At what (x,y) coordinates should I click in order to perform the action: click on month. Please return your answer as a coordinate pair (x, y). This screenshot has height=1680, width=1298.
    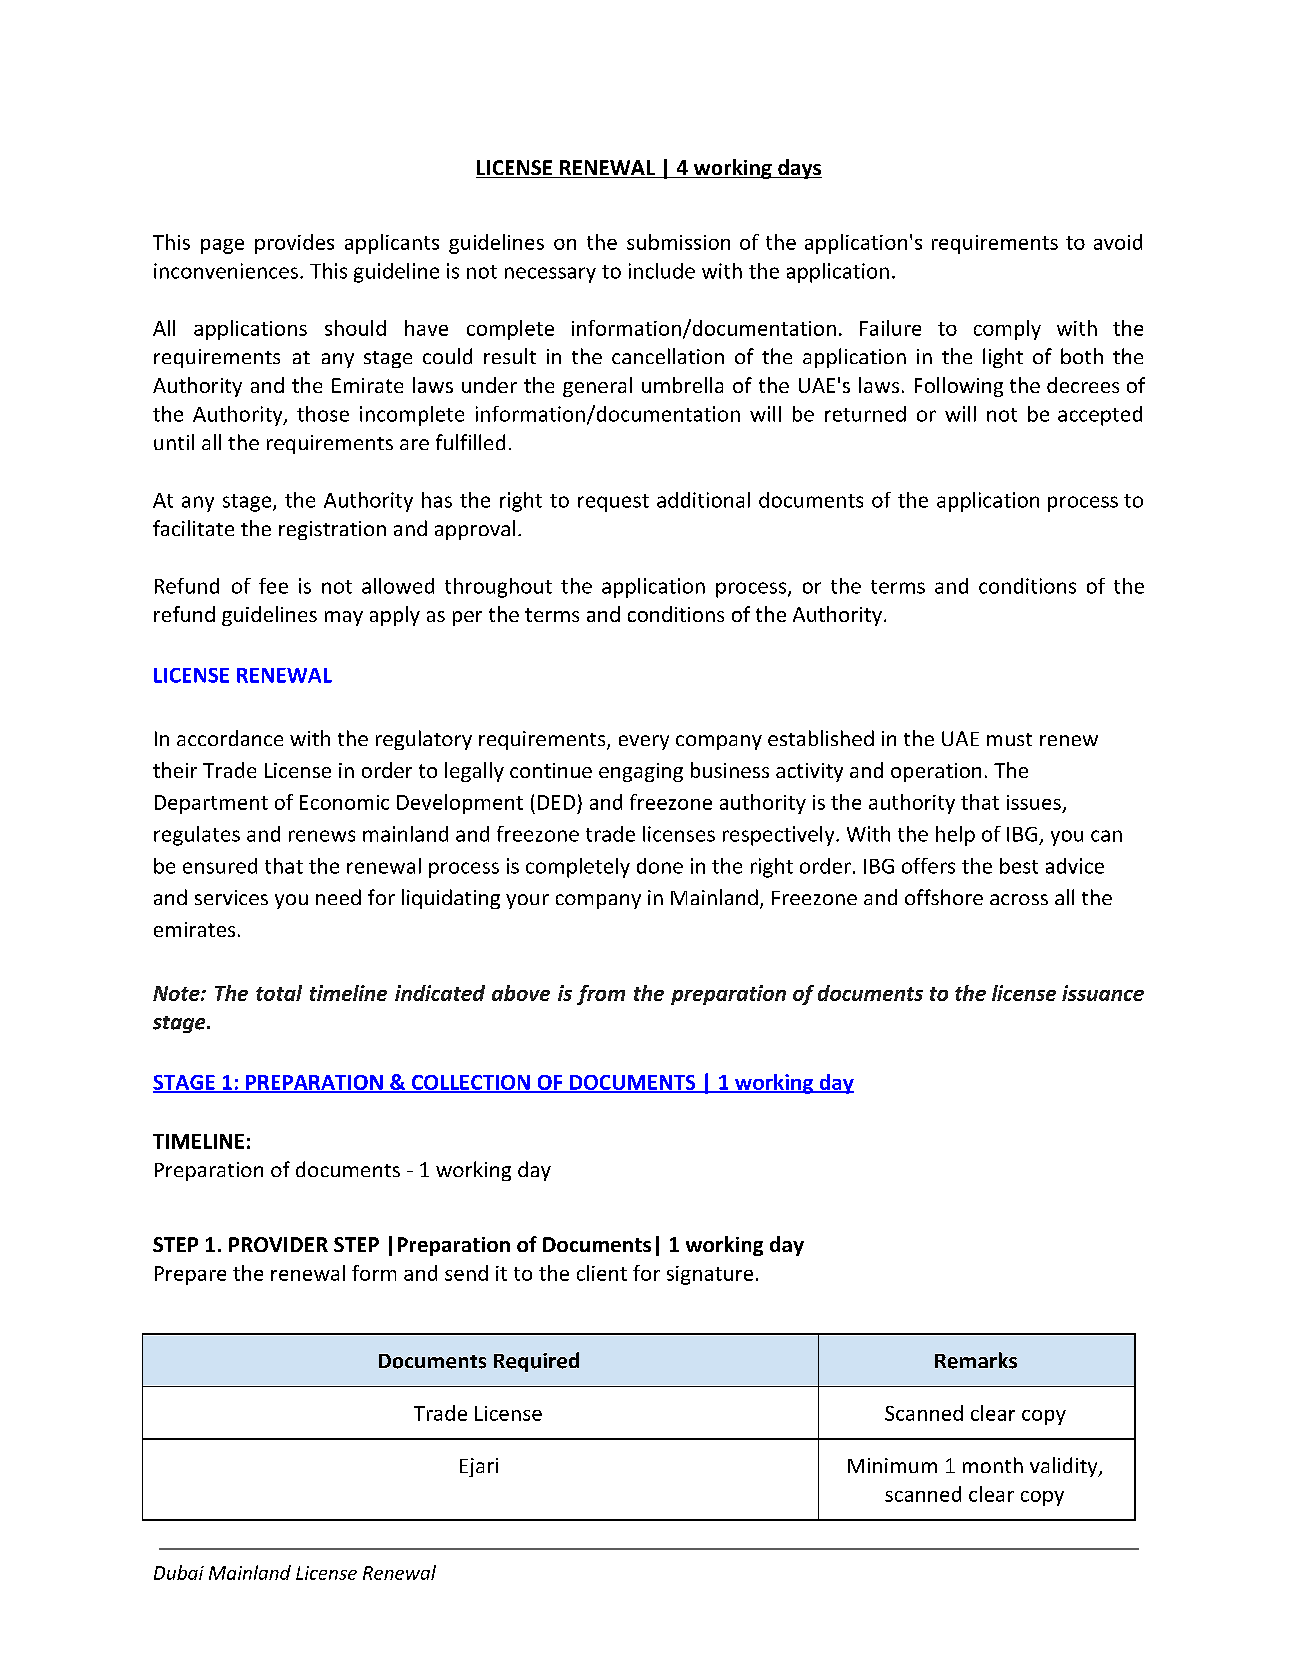
    Looking at the image, I should click on (993, 1465).
